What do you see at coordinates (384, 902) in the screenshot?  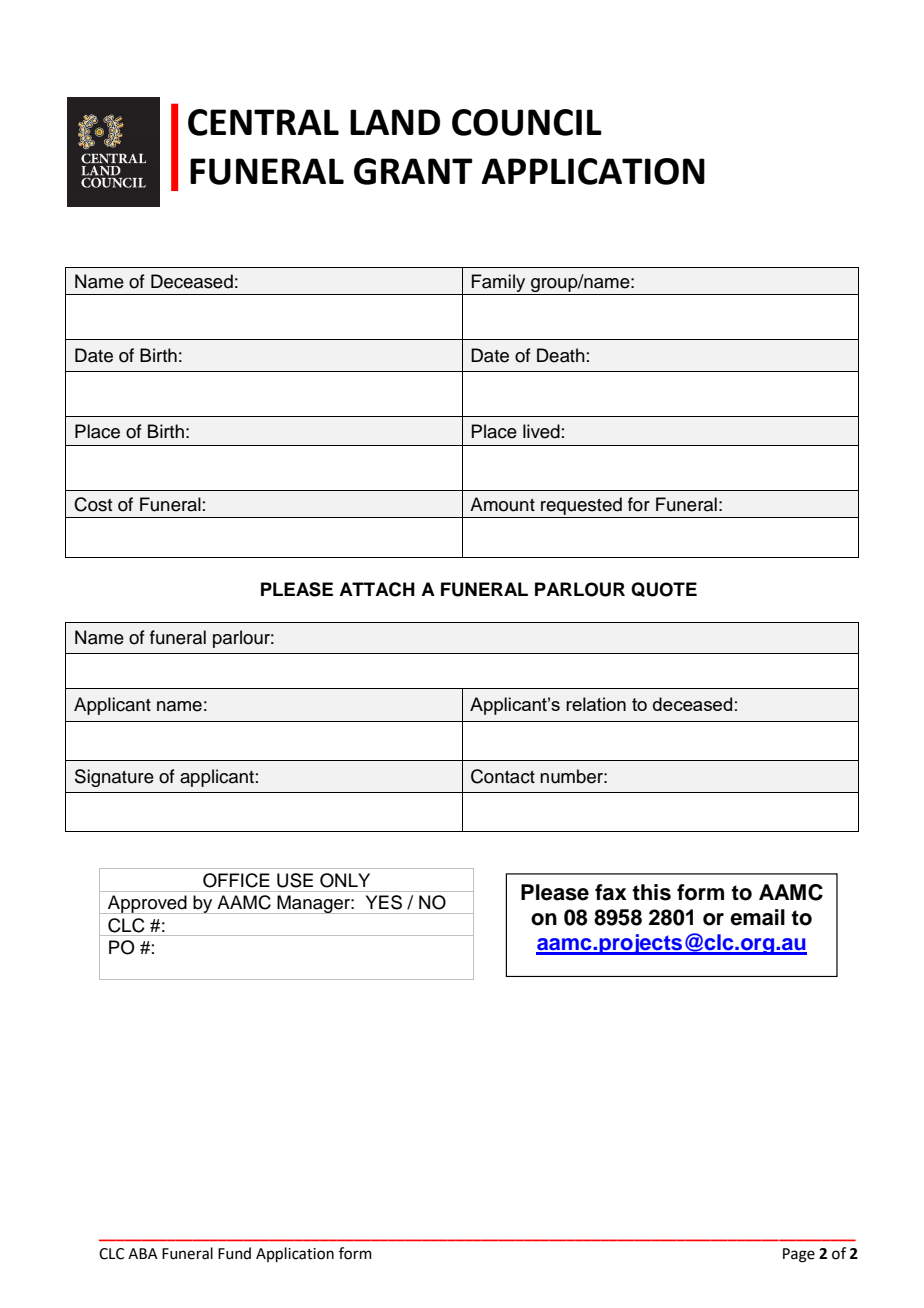 I see `YES` at bounding box center [384, 902].
